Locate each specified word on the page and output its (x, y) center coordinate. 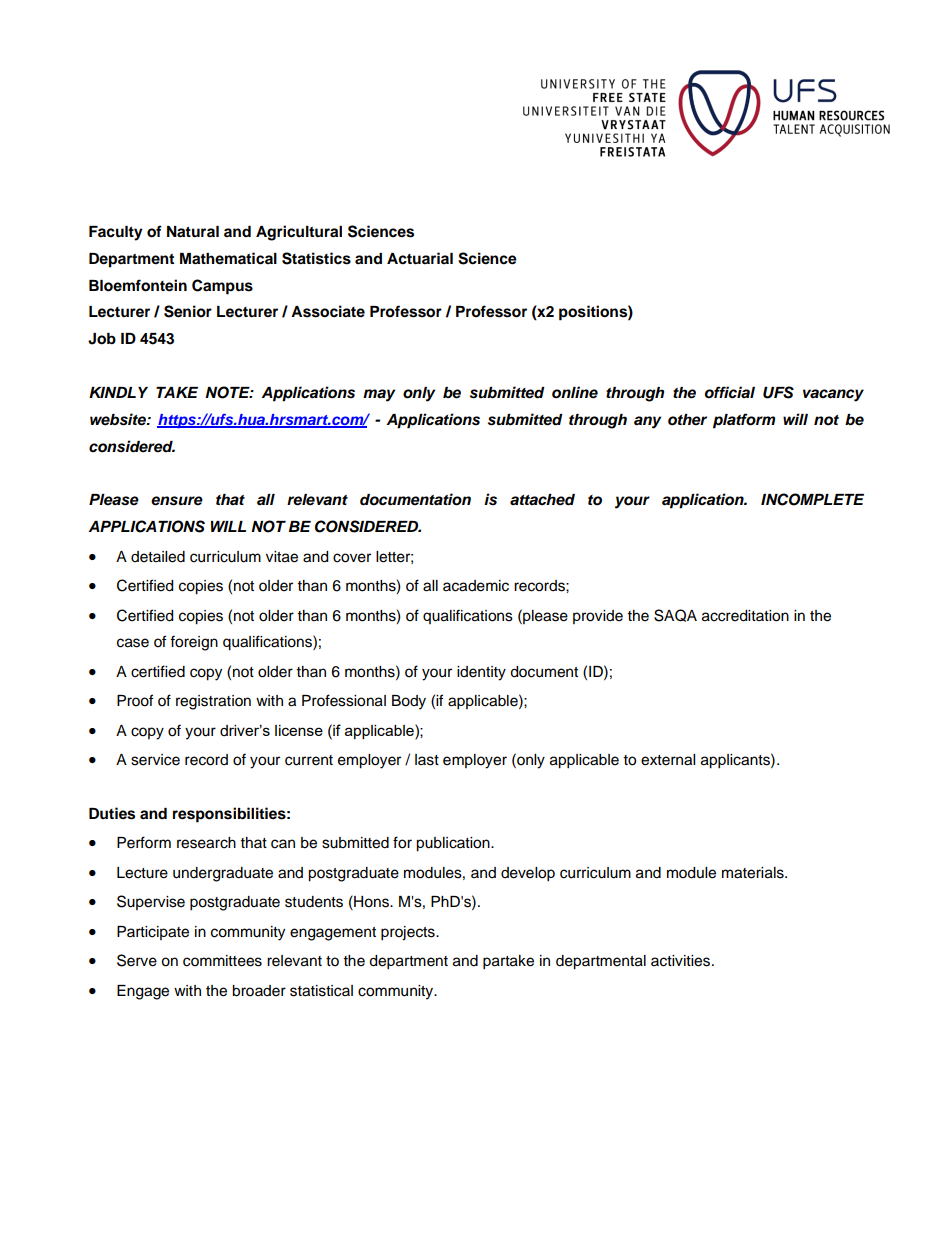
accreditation (745, 616)
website (119, 419)
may (379, 395)
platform (744, 421)
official (730, 392)
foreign (194, 643)
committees (222, 961)
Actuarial (420, 258)
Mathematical (228, 258)
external (668, 760)
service (155, 760)
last (427, 760)
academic (476, 586)
